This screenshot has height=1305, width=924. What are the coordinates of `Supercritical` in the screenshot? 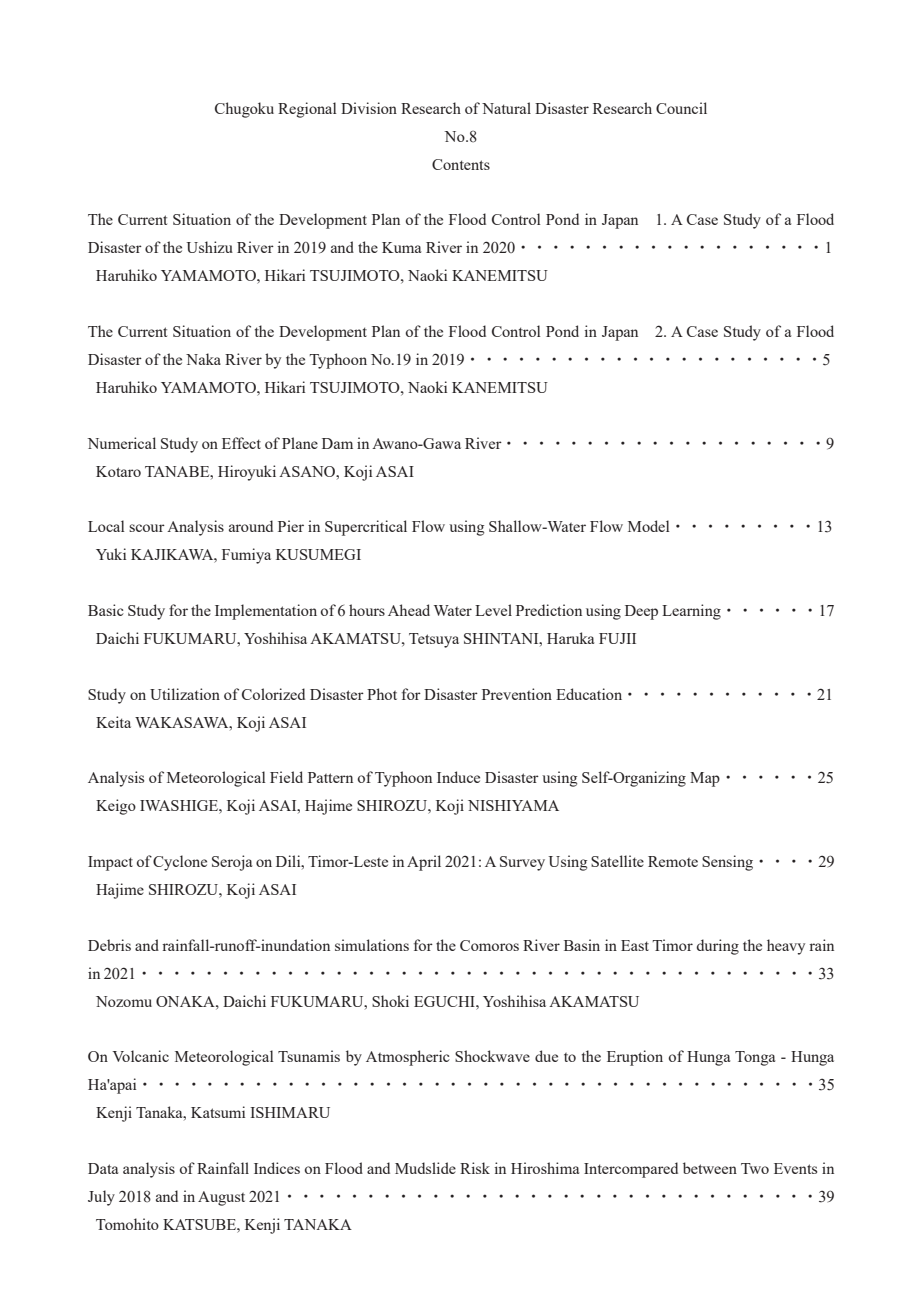 It's located at (366, 528).
